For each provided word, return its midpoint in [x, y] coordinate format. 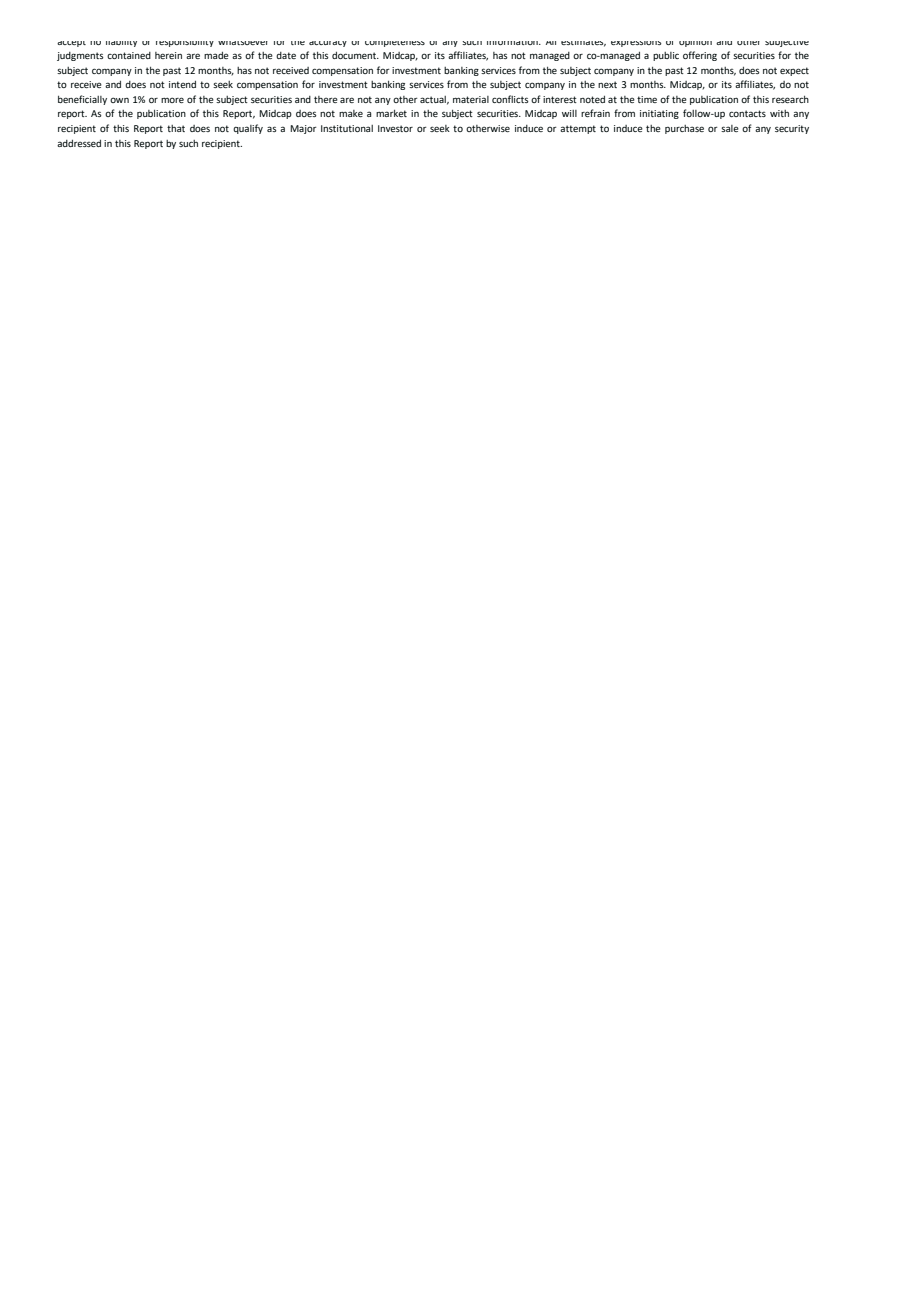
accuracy [328, 44]
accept [71, 44]
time [647, 99]
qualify [248, 129]
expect [794, 71]
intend [182, 84]
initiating [659, 114]
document [355, 55]
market [391, 113]
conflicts [510, 99]
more [172, 100]
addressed [79, 143]
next [607, 84]
